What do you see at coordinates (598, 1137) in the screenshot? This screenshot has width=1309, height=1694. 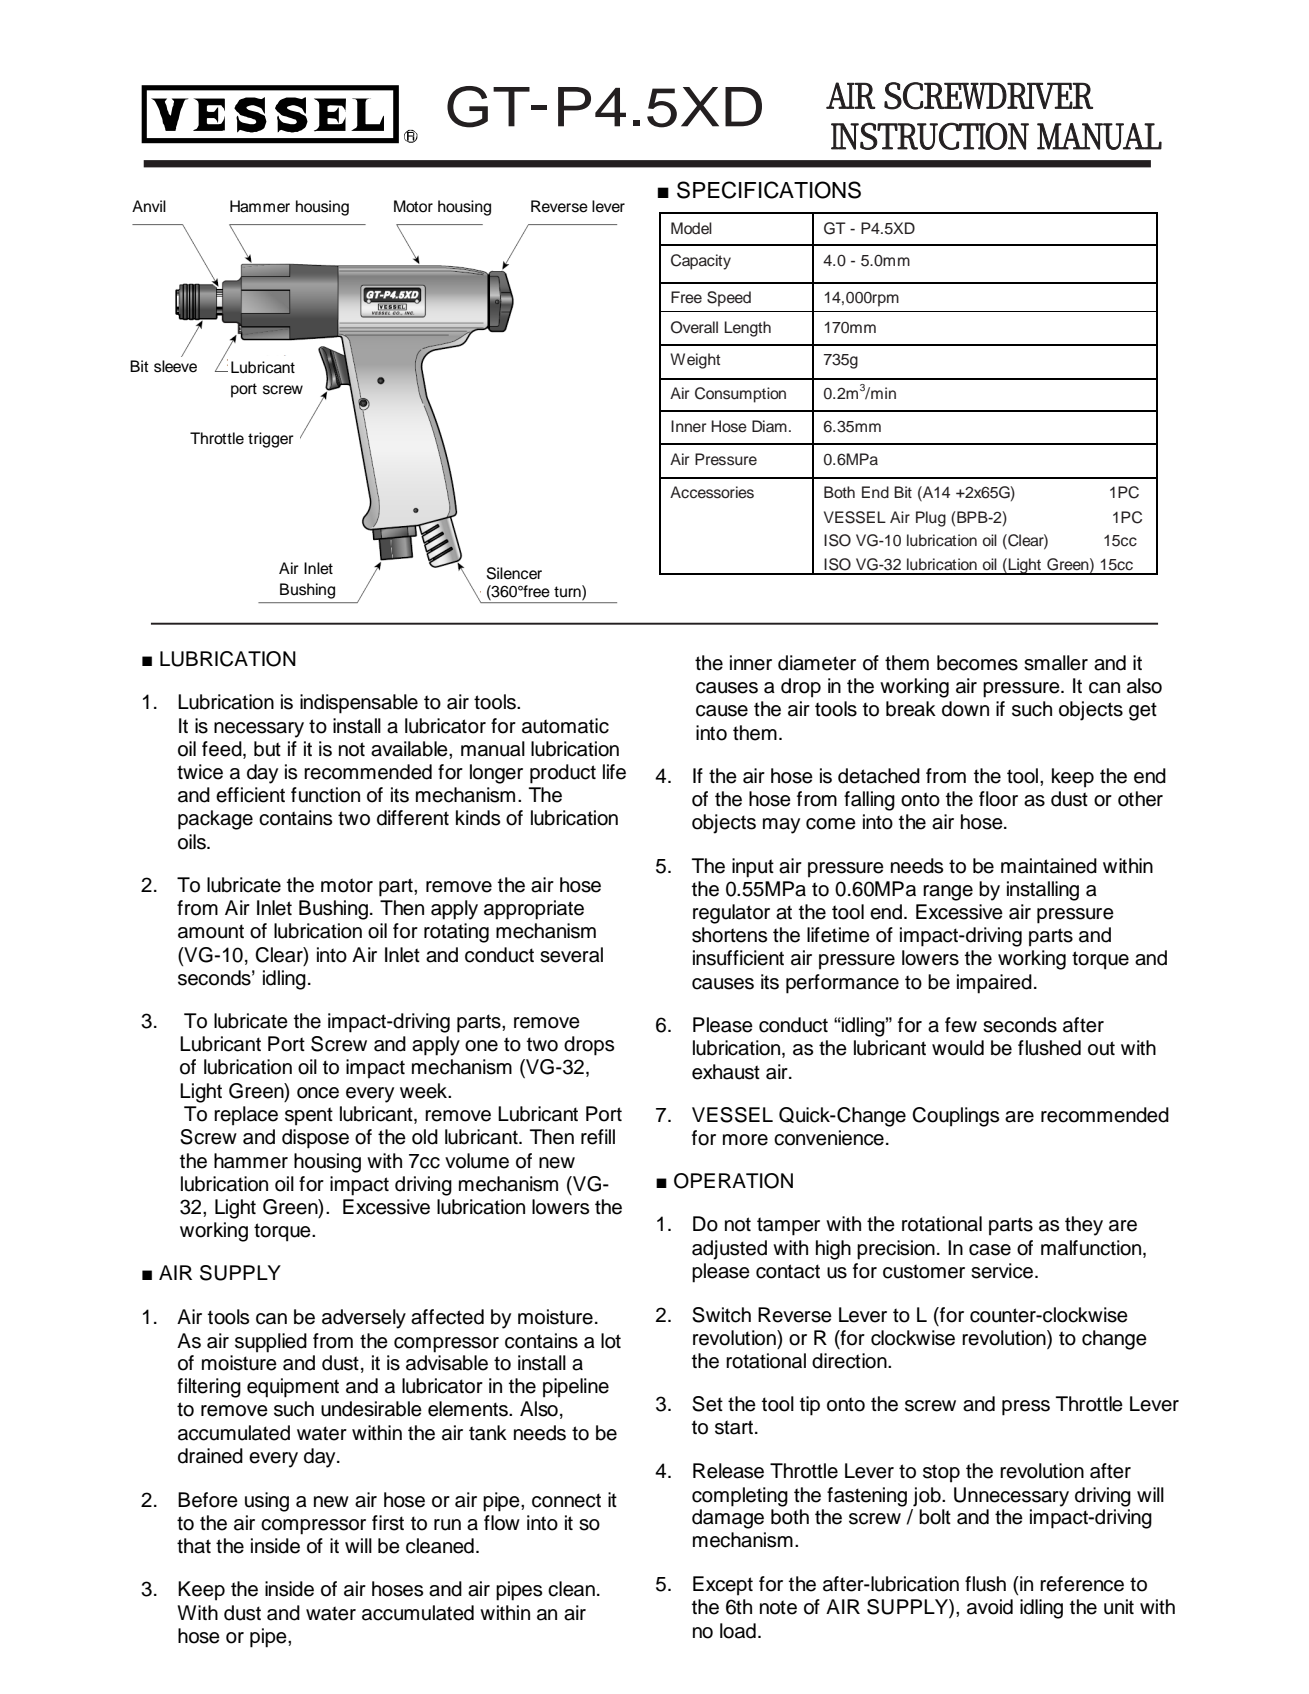 I see `refill` at bounding box center [598, 1137].
